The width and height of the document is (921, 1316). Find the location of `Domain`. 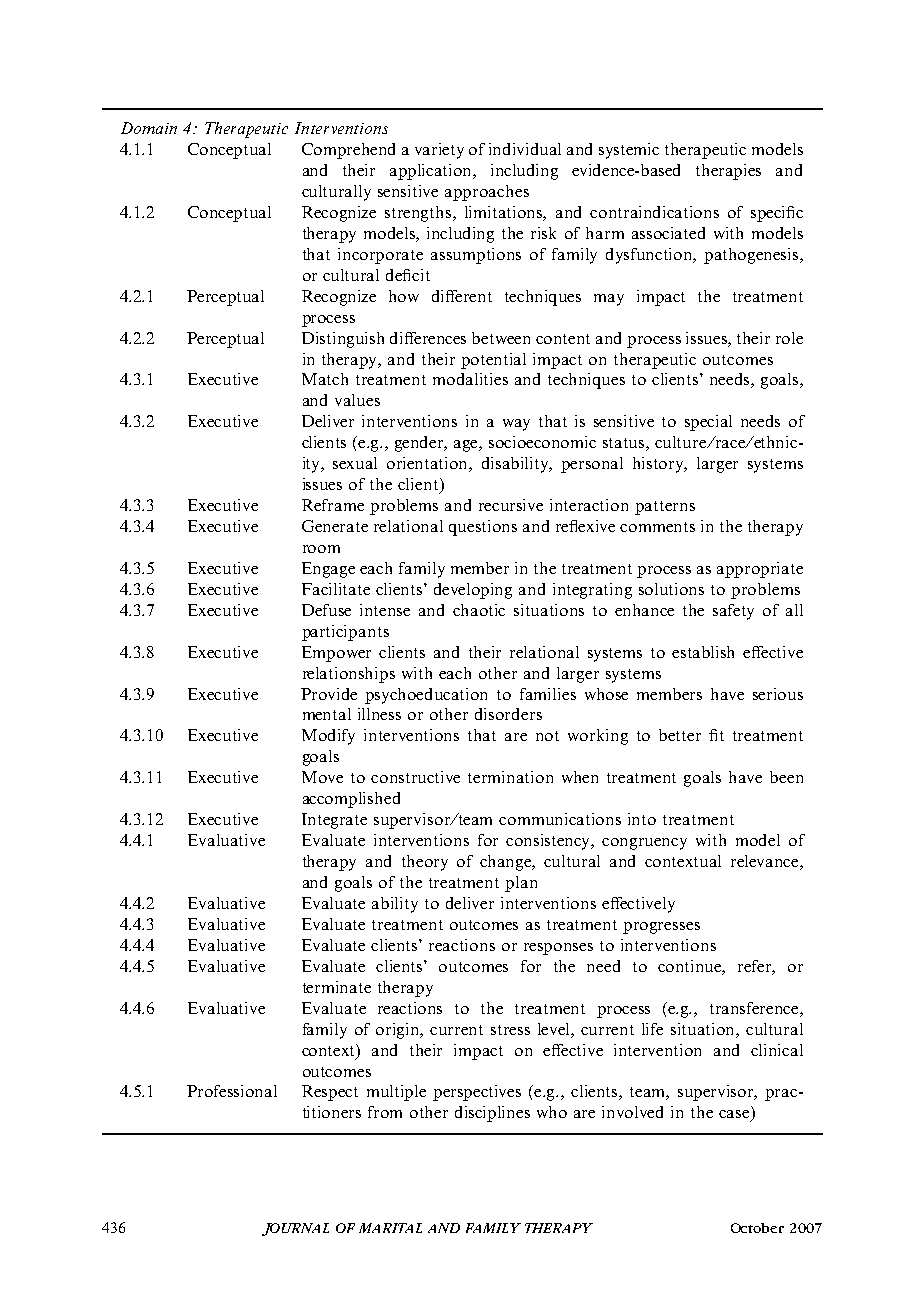

Domain is located at coordinates (149, 128).
